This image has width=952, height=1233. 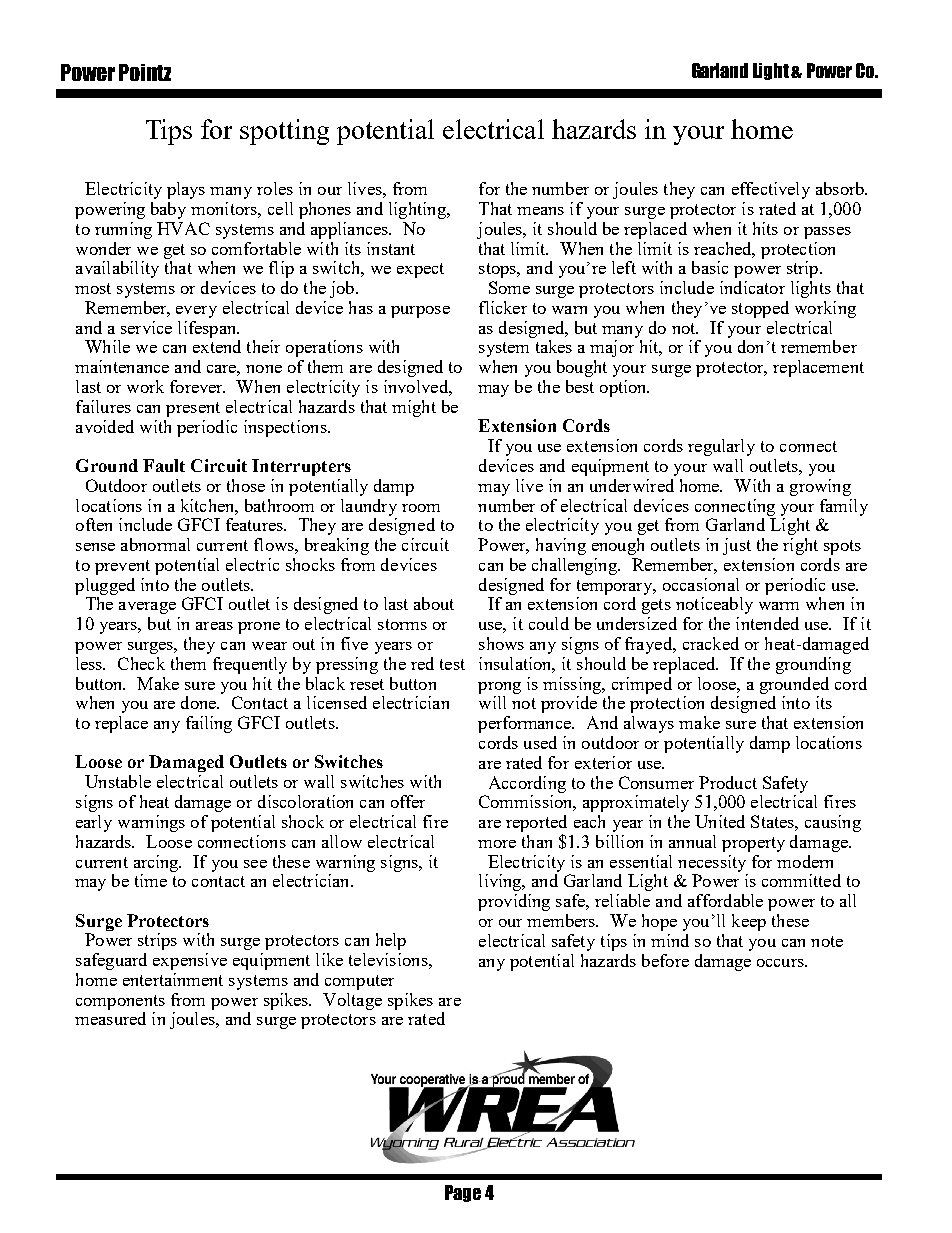 I want to click on test, so click(x=452, y=664).
